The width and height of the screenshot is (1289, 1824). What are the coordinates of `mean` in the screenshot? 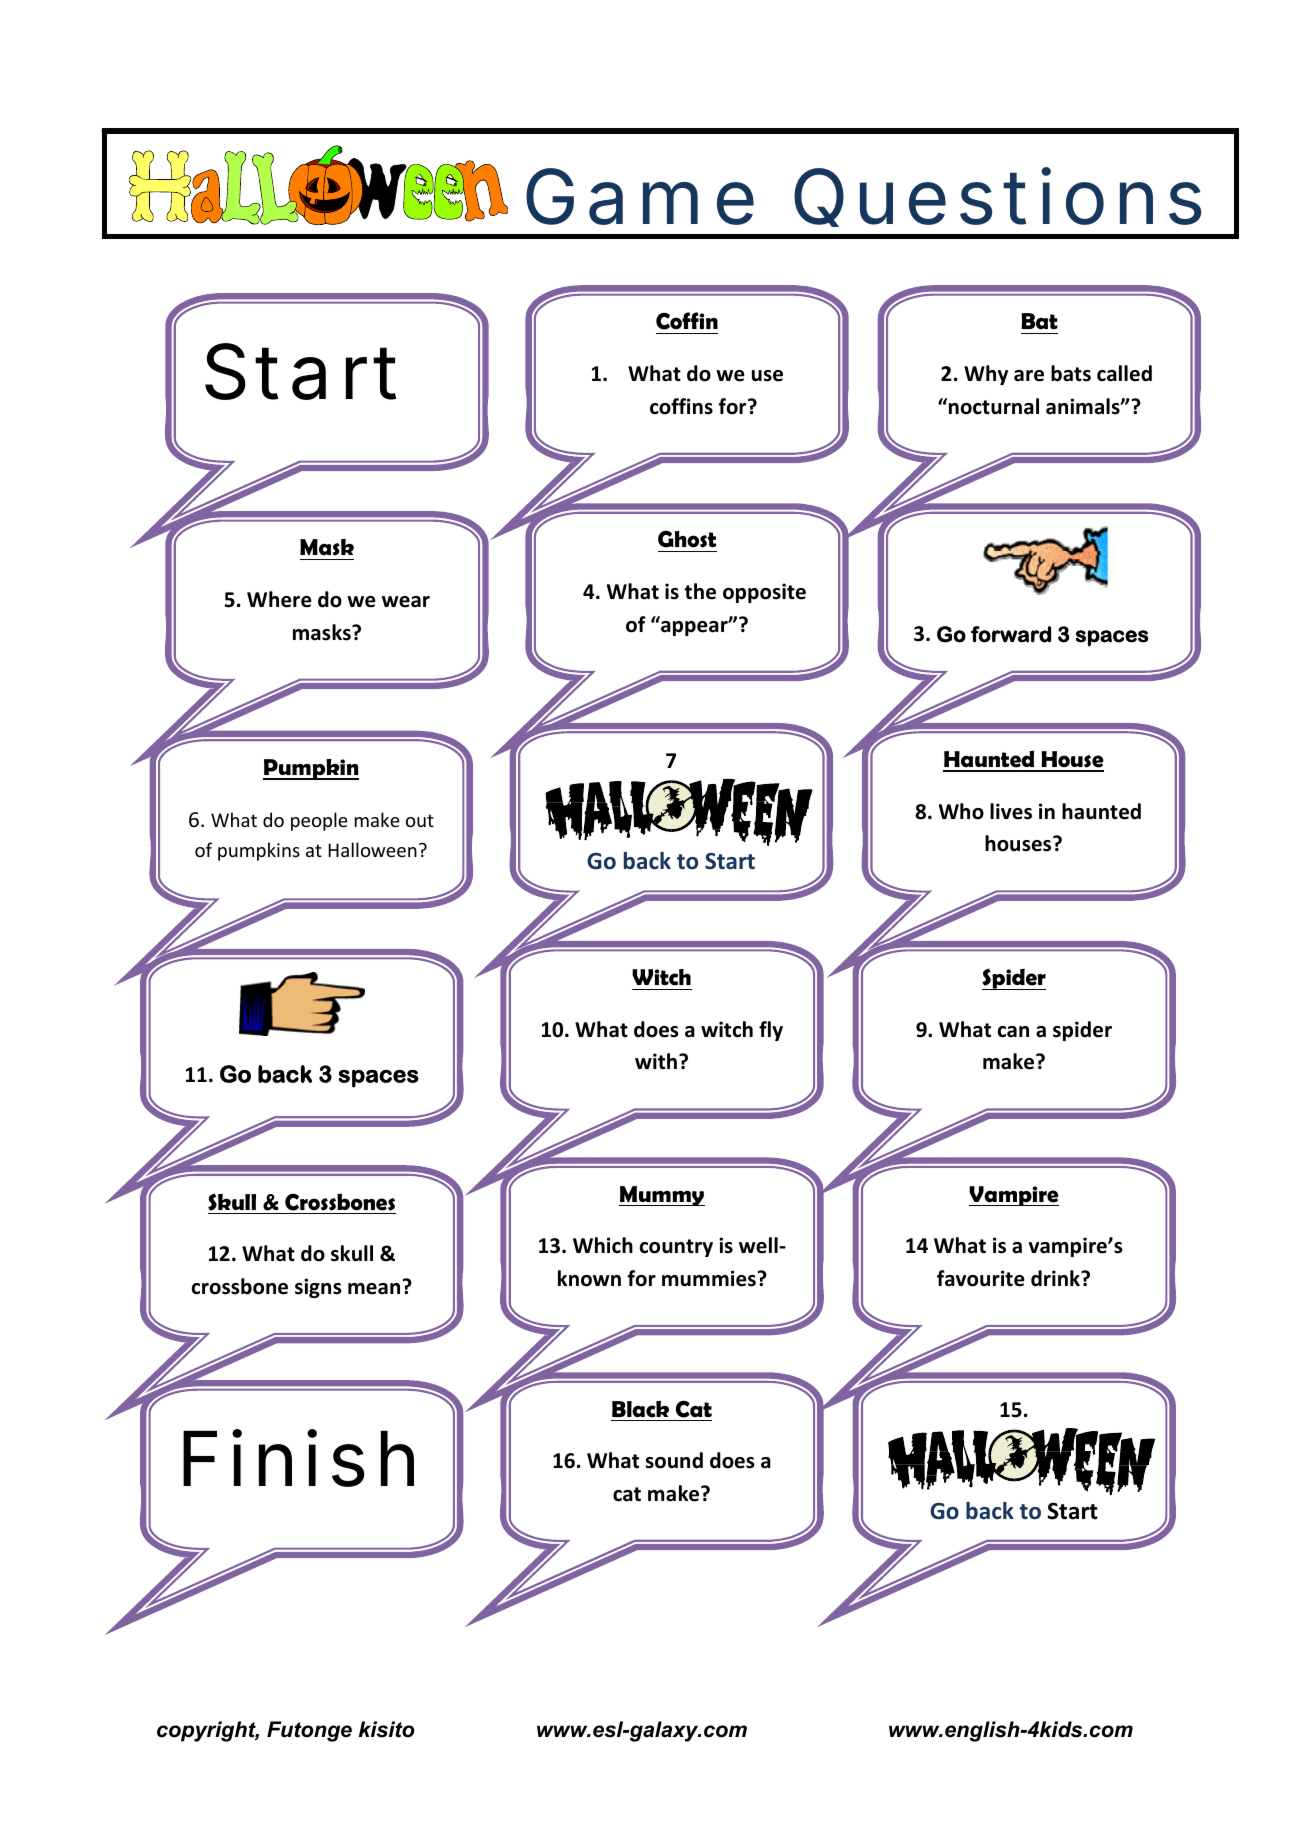 It's located at (374, 1289).
